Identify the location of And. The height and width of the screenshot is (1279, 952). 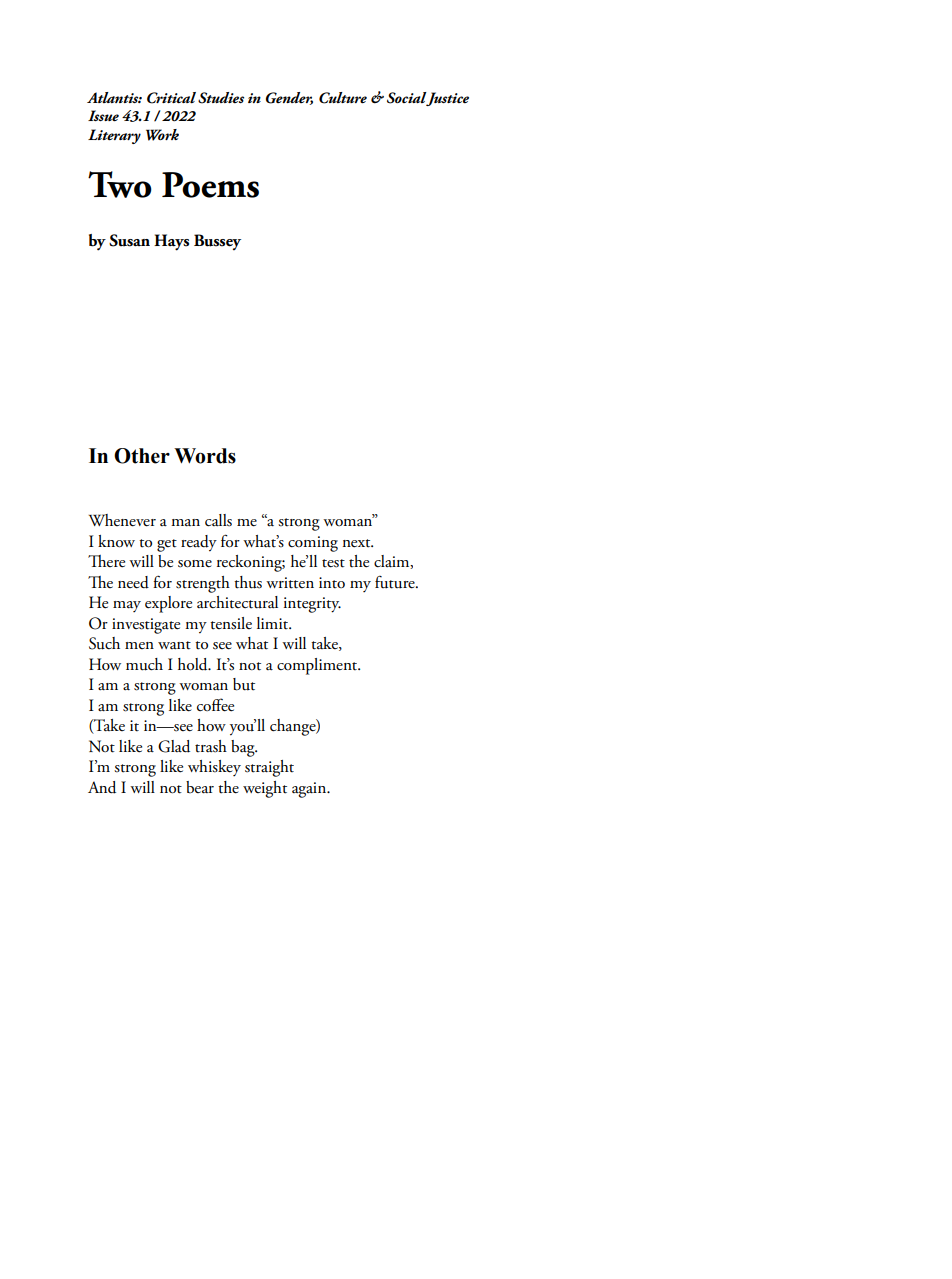
(102, 787).
